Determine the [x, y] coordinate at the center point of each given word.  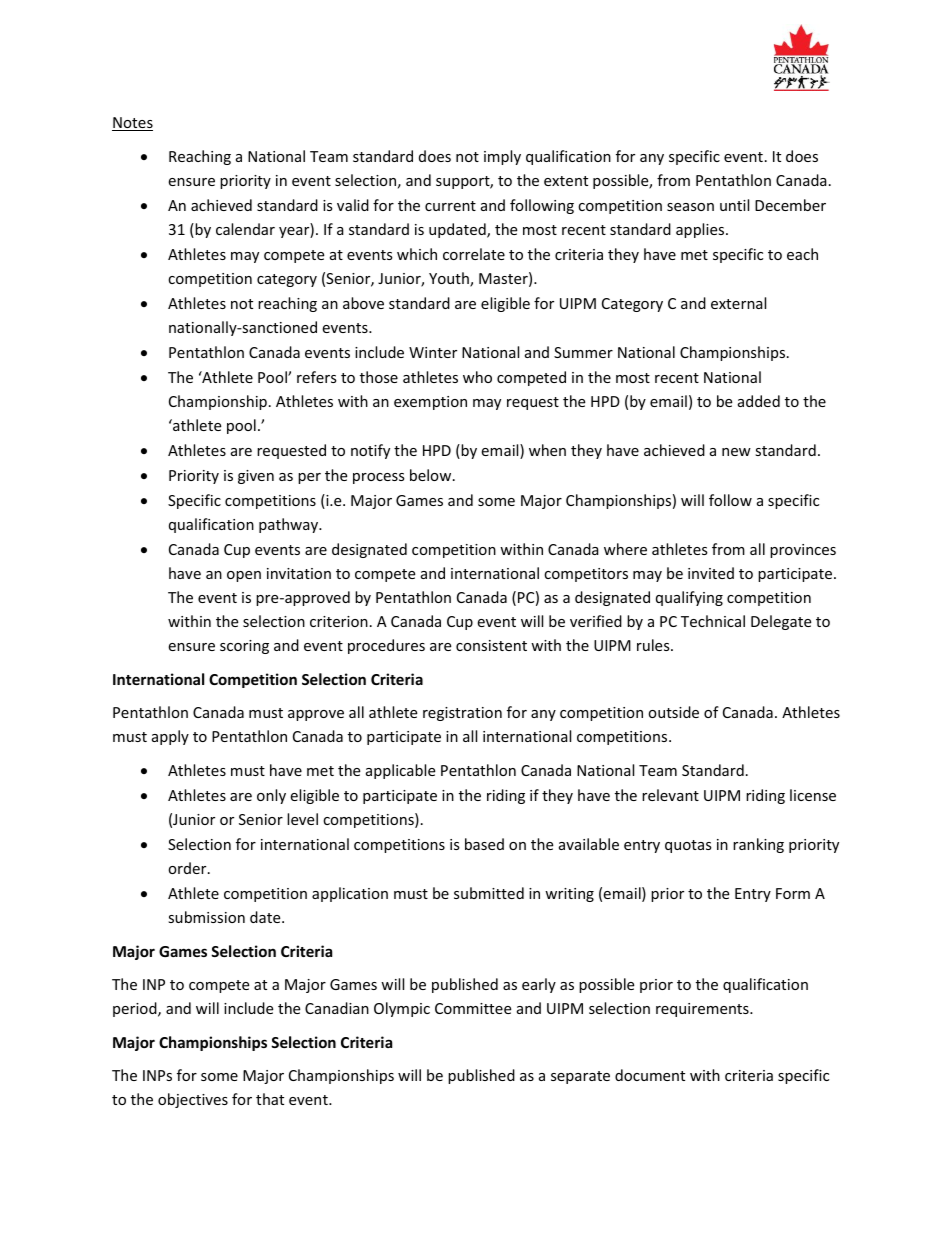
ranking [758, 845]
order [188, 868]
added [759, 401]
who [477, 377]
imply [502, 157]
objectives [193, 1100]
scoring [244, 647]
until [734, 205]
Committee [473, 1008]
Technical [713, 621]
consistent [491, 645]
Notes [132, 124]
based [484, 844]
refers [317, 377]
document [650, 1075]
